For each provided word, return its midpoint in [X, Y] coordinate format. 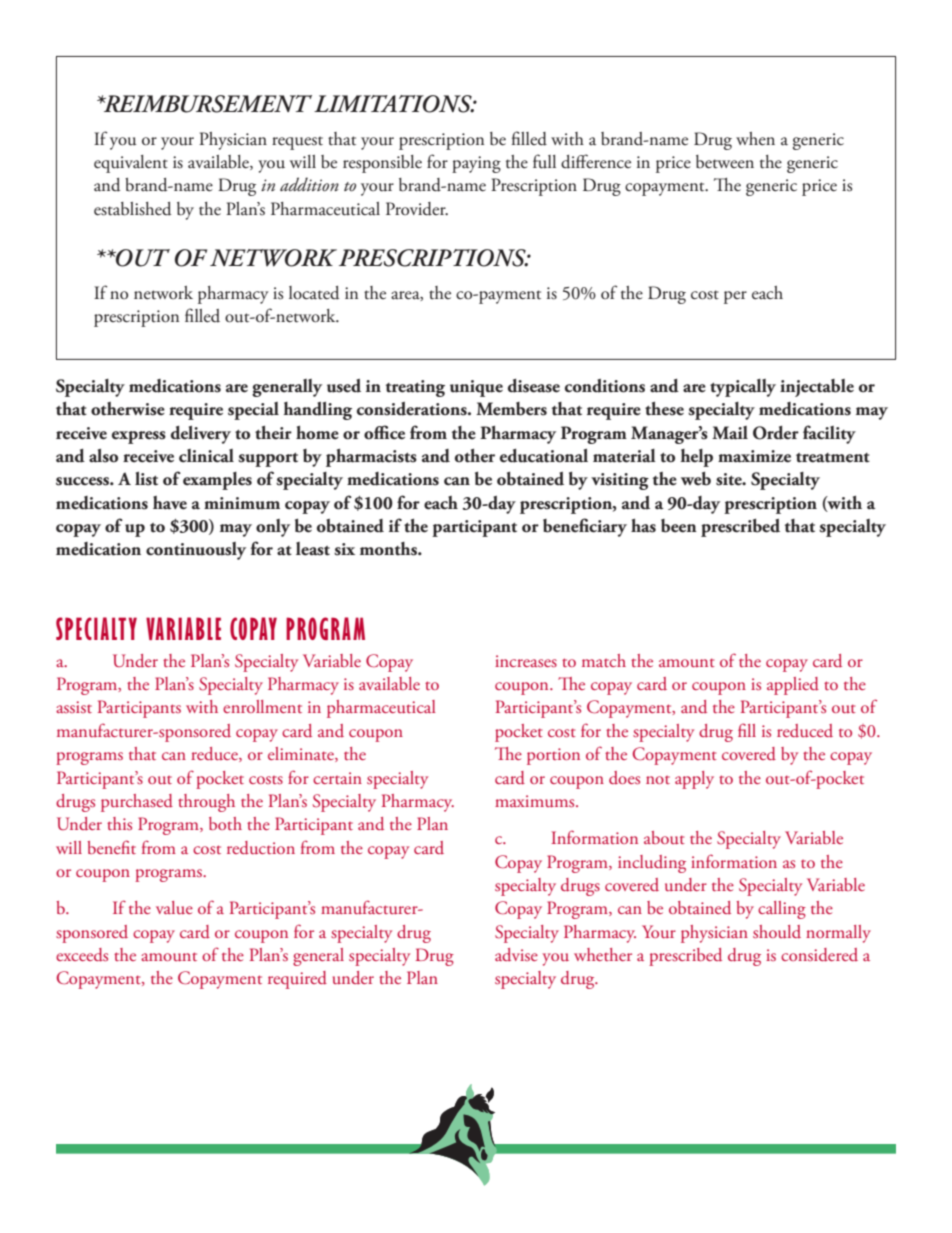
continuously [196, 551]
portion [553, 756]
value [174, 907]
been [679, 526]
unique [476, 388]
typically [743, 388]
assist [74, 707]
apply [694, 780]
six [344, 549]
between [725, 162]
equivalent [131, 164]
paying [476, 164]
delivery [201, 434]
